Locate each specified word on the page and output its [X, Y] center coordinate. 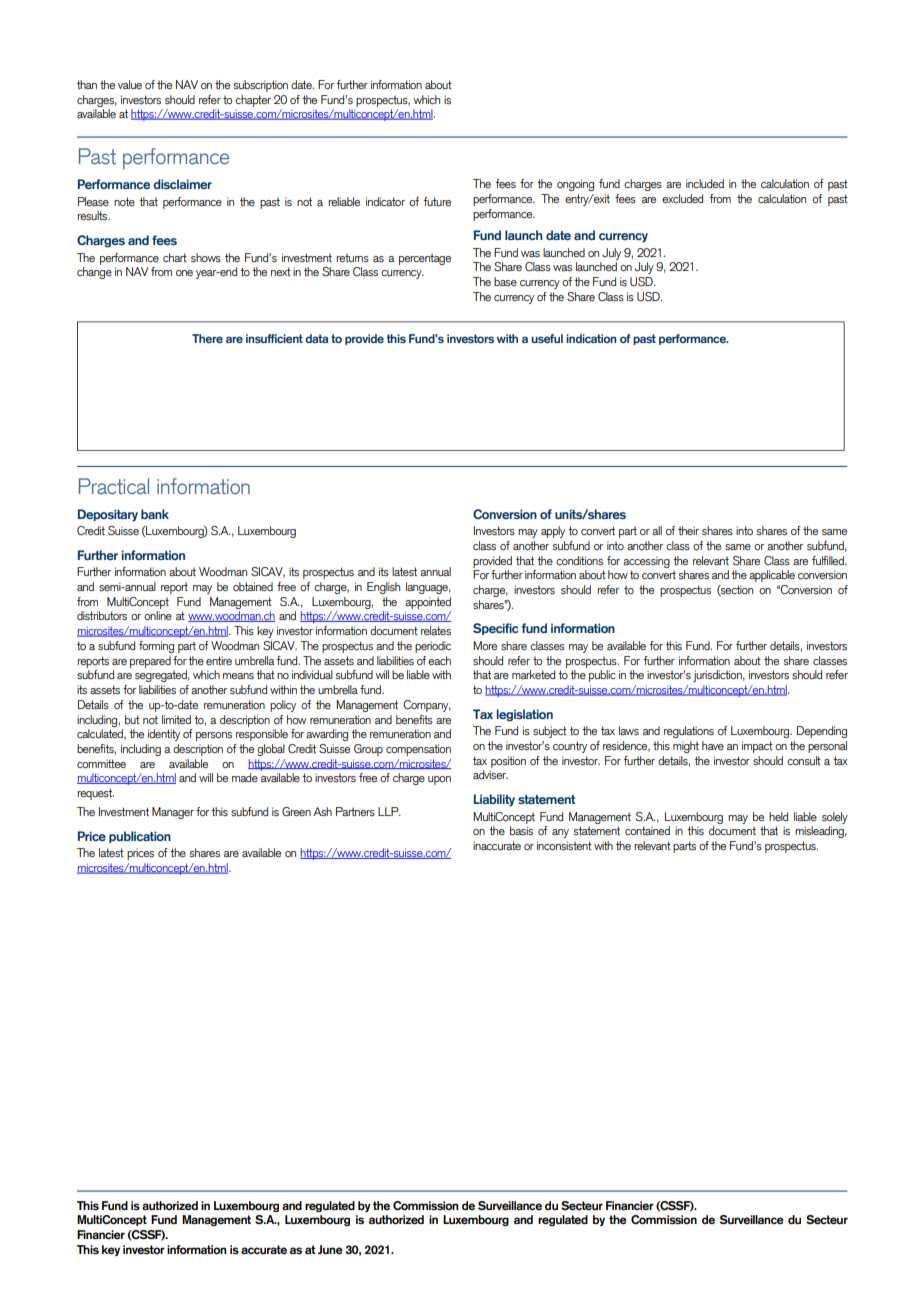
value [130, 84]
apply [553, 532]
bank [155, 514]
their [688, 530]
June [330, 1249]
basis [521, 830]
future [437, 201]
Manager [173, 813]
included [705, 183]
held [778, 816]
